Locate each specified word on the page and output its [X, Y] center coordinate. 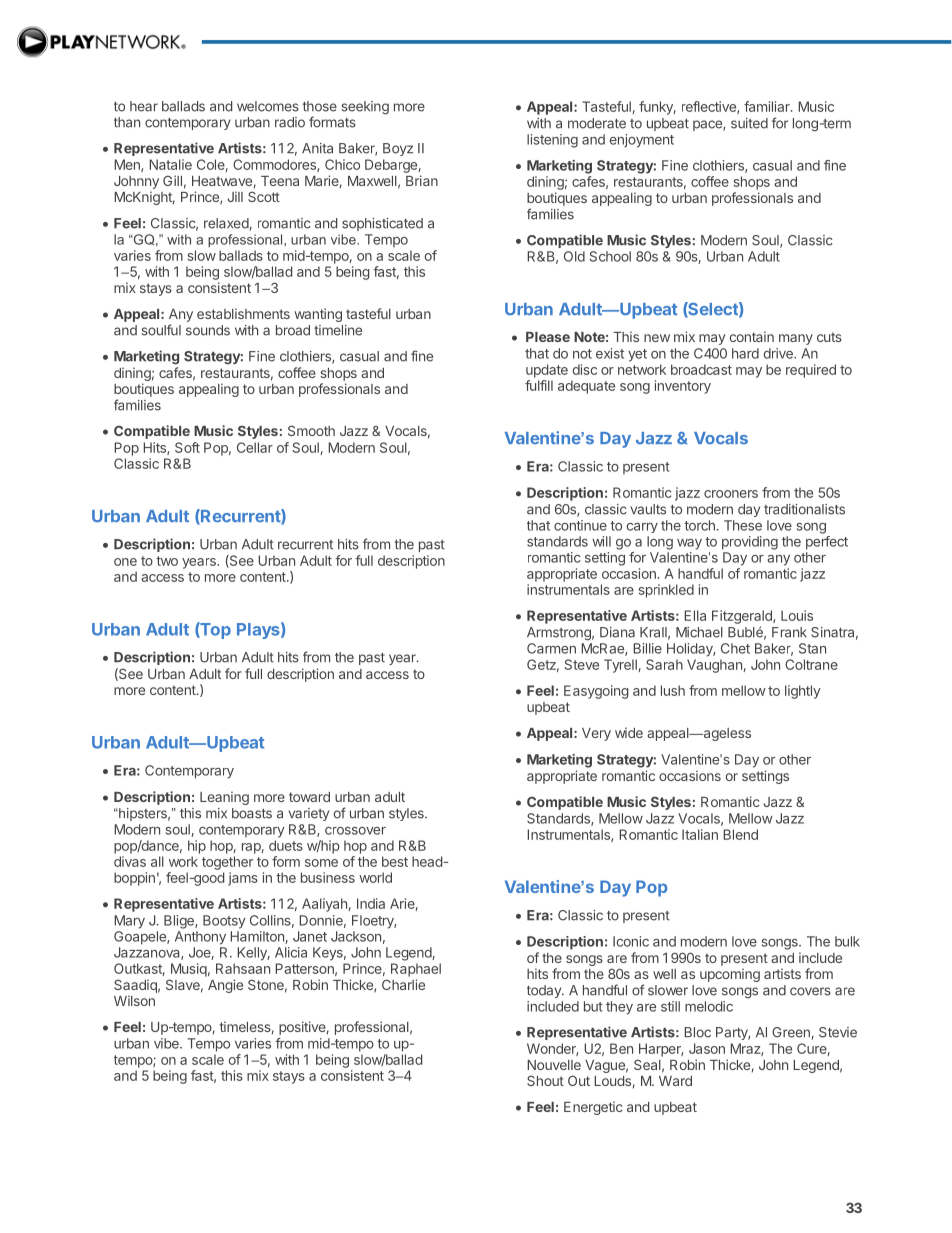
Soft [187, 447]
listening [552, 141]
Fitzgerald [743, 617]
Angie [225, 986]
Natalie [170, 164]
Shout [545, 1080]
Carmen [551, 648]
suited [749, 123]
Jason [707, 1048]
